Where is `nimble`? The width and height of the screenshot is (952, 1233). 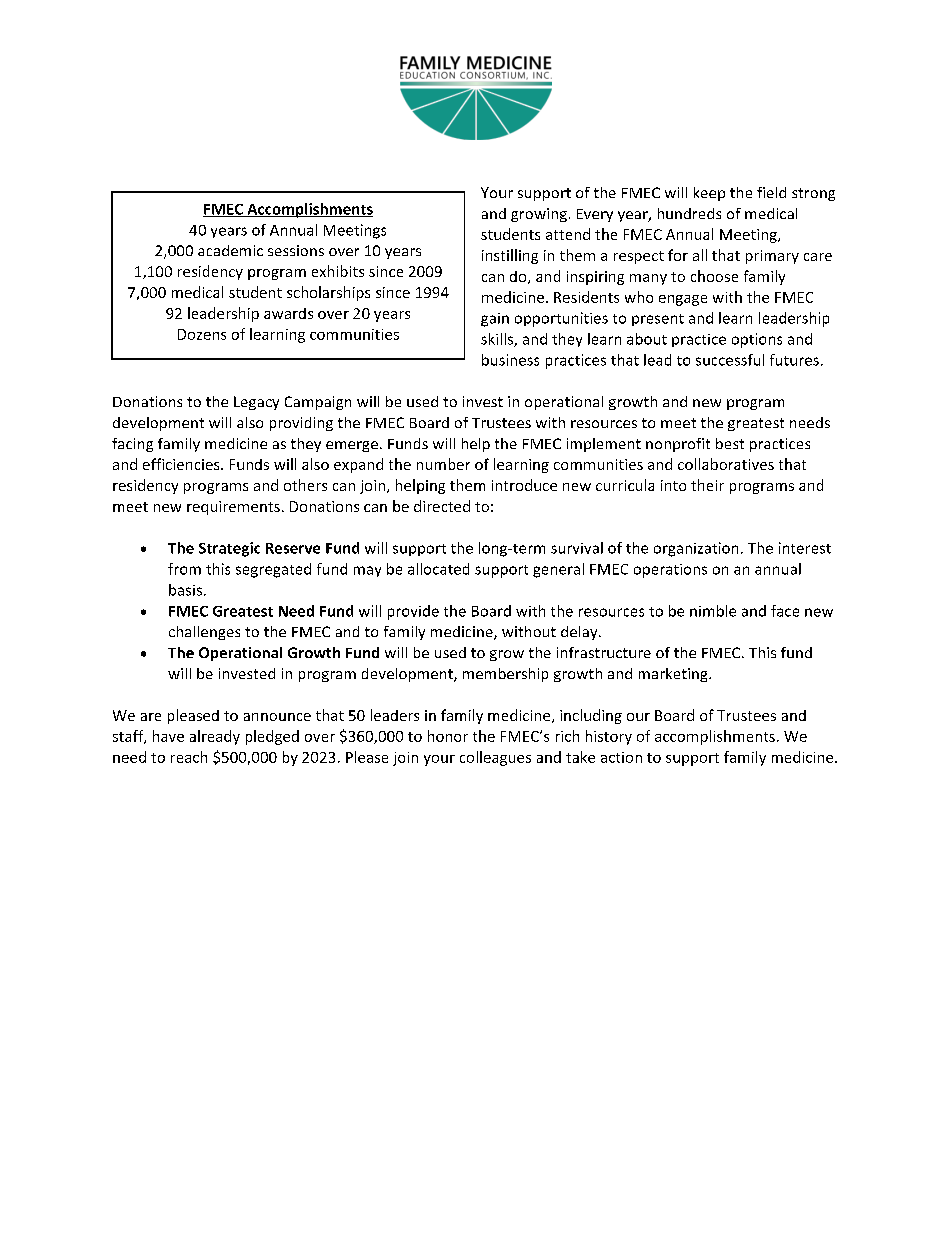 nimble is located at coordinates (713, 611).
